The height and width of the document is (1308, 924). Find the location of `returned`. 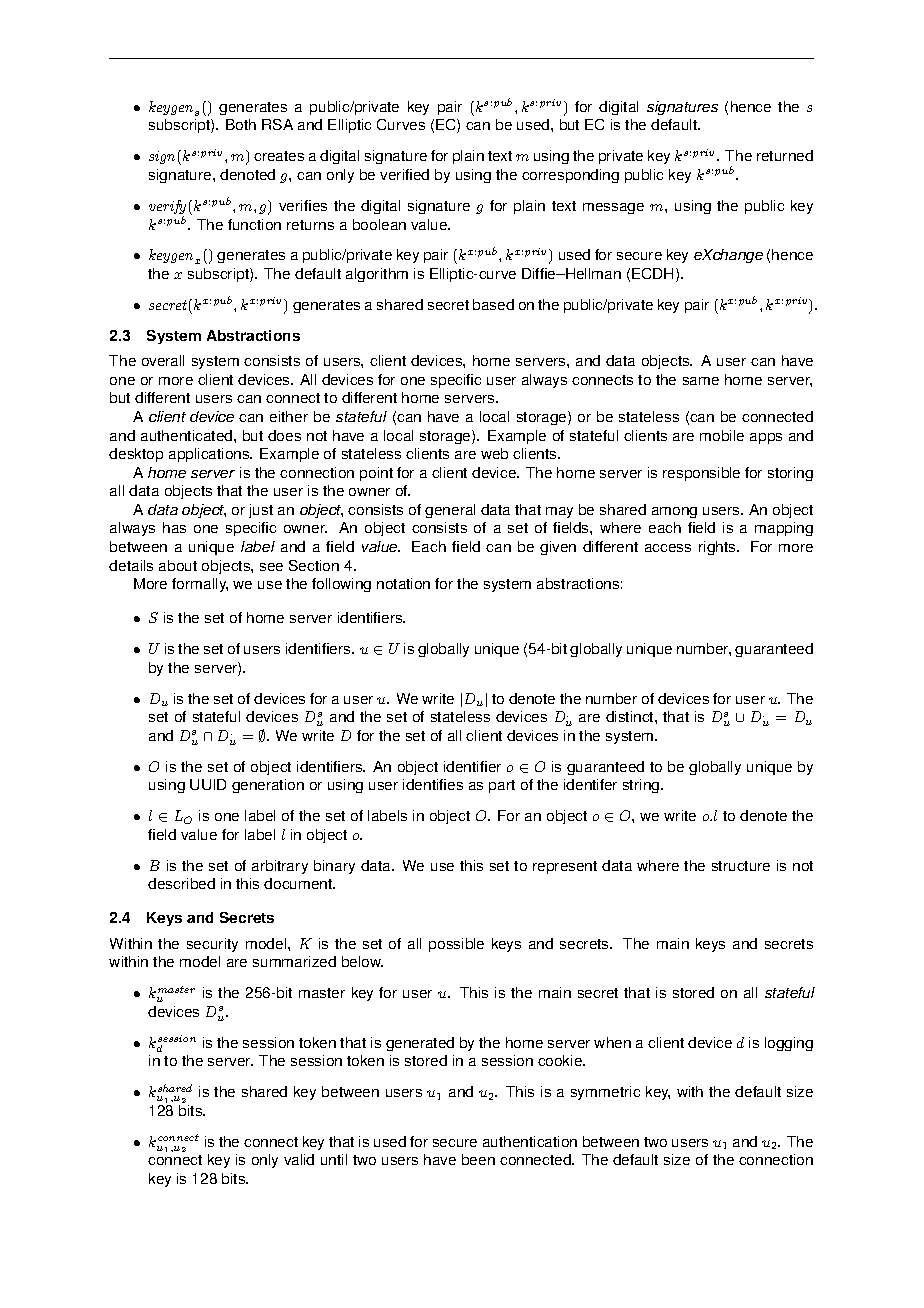

returned is located at coordinates (785, 155).
